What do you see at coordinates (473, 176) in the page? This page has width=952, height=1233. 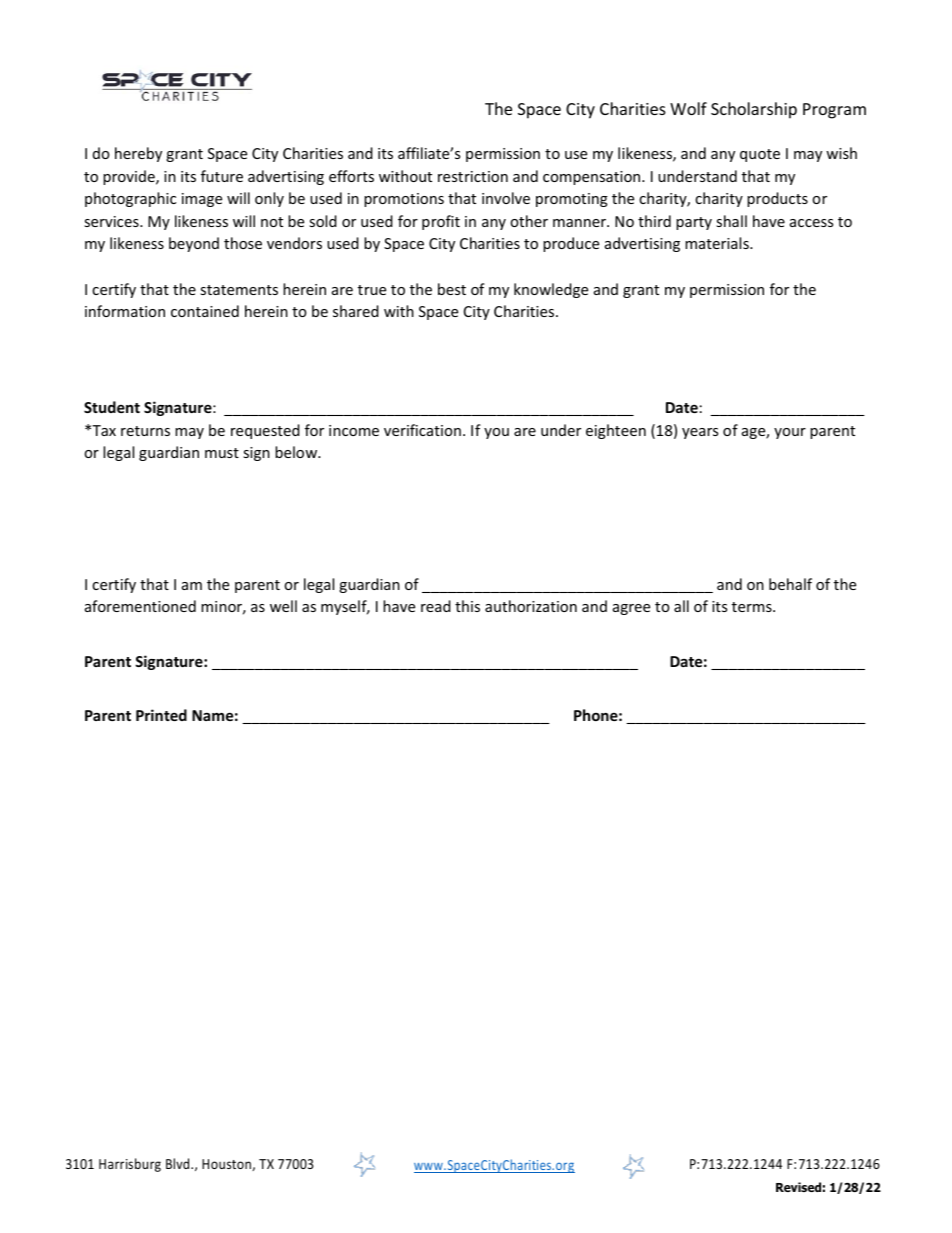 I see `restriction` at bounding box center [473, 176].
